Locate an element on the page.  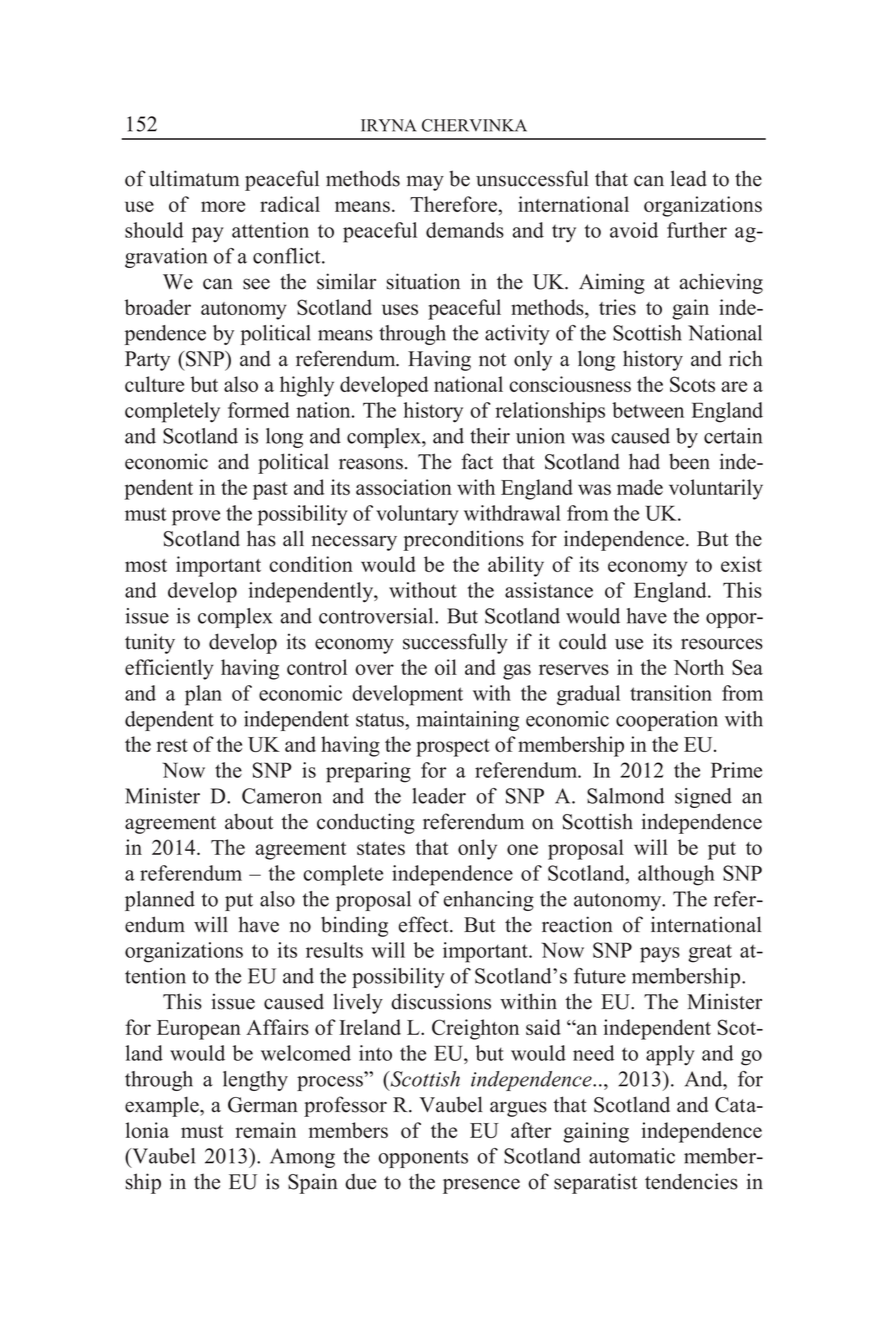
made is located at coordinates (640, 487).
